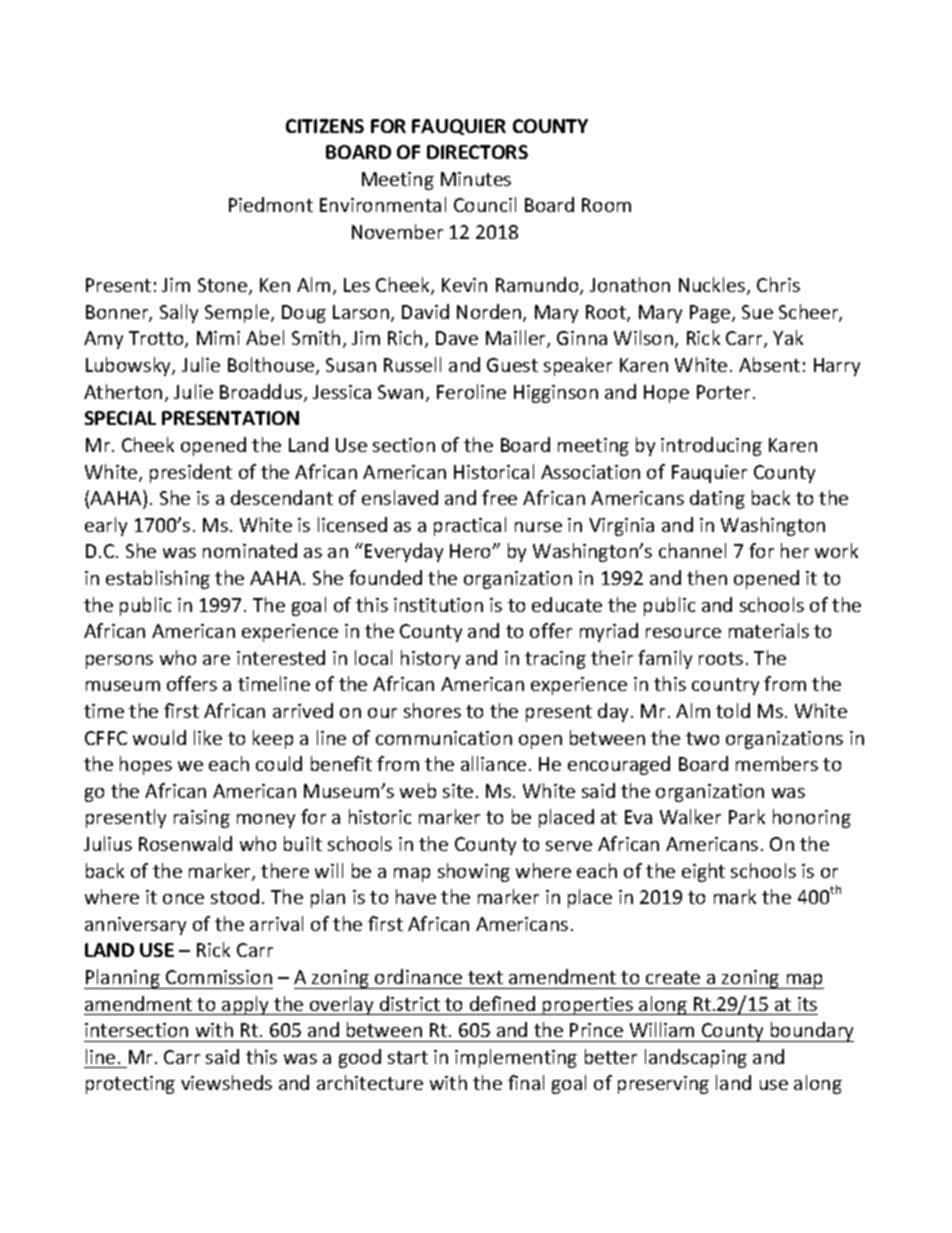 The width and height of the document is (952, 1233). What do you see at coordinates (130, 1085) in the document?
I see `protecting` at bounding box center [130, 1085].
